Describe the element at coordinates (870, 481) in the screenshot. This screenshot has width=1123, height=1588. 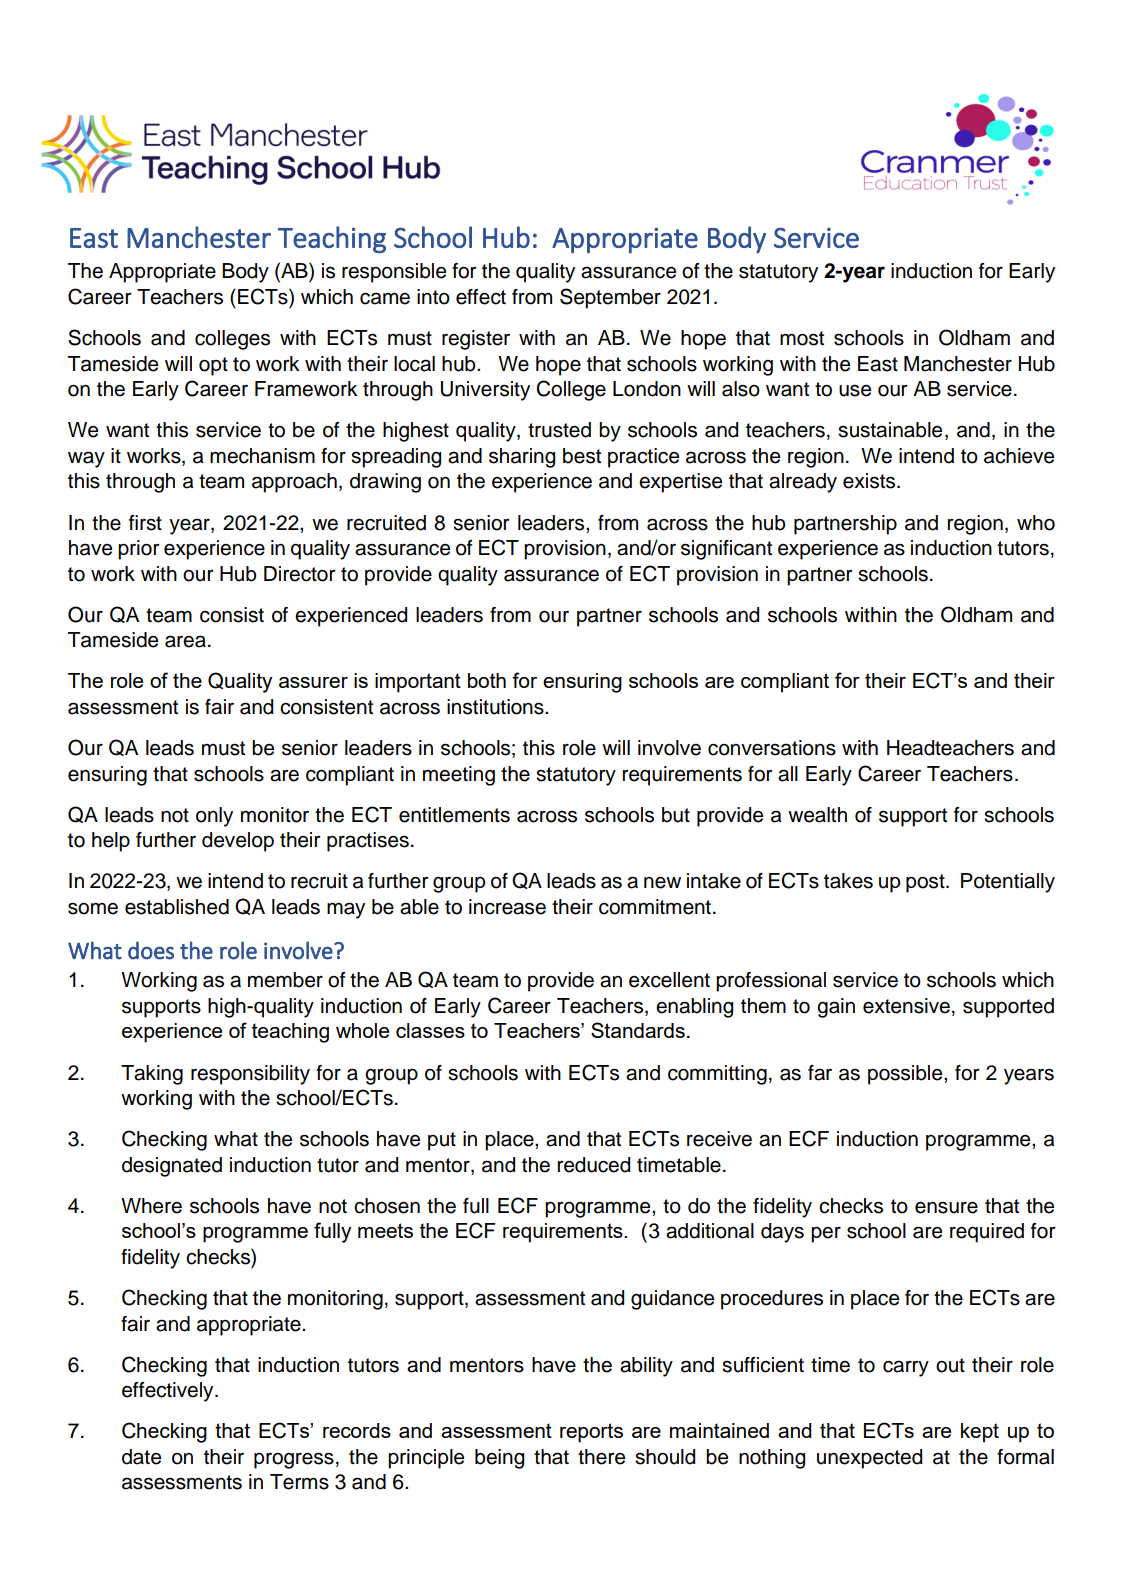
I see `exists` at that location.
